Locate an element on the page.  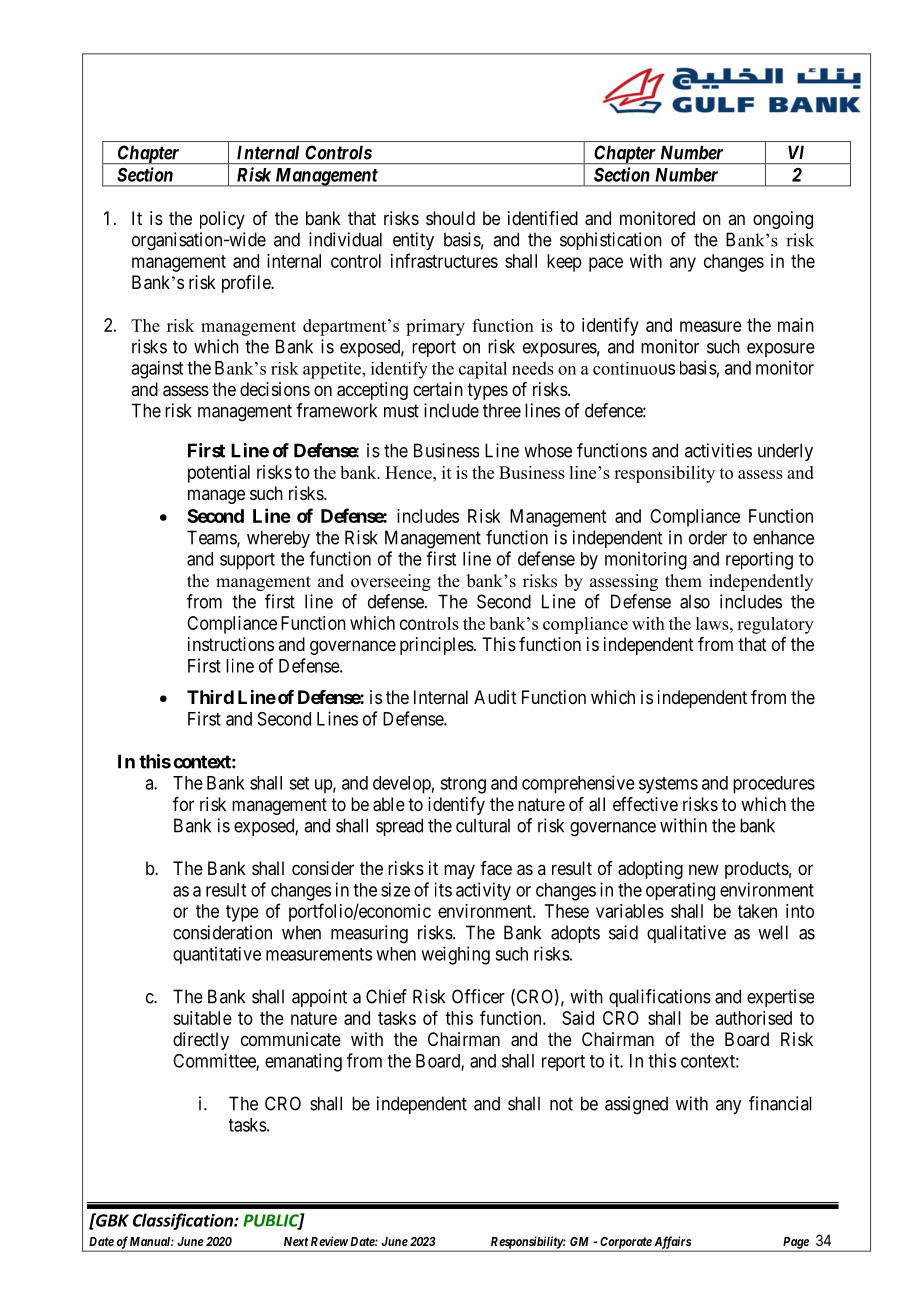
quantitative is located at coordinates (217, 955).
